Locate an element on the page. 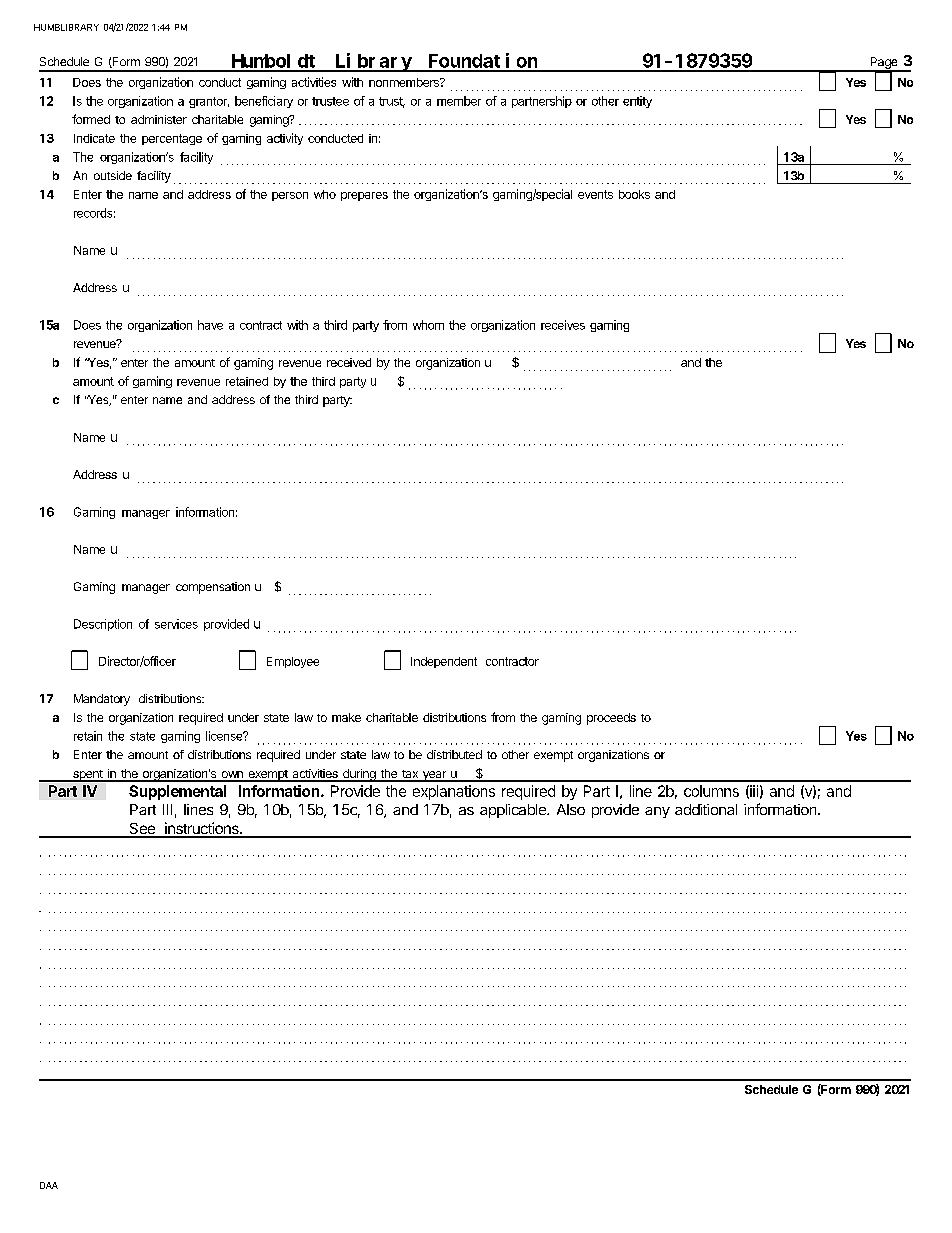  Indicate is located at coordinates (94, 138).
